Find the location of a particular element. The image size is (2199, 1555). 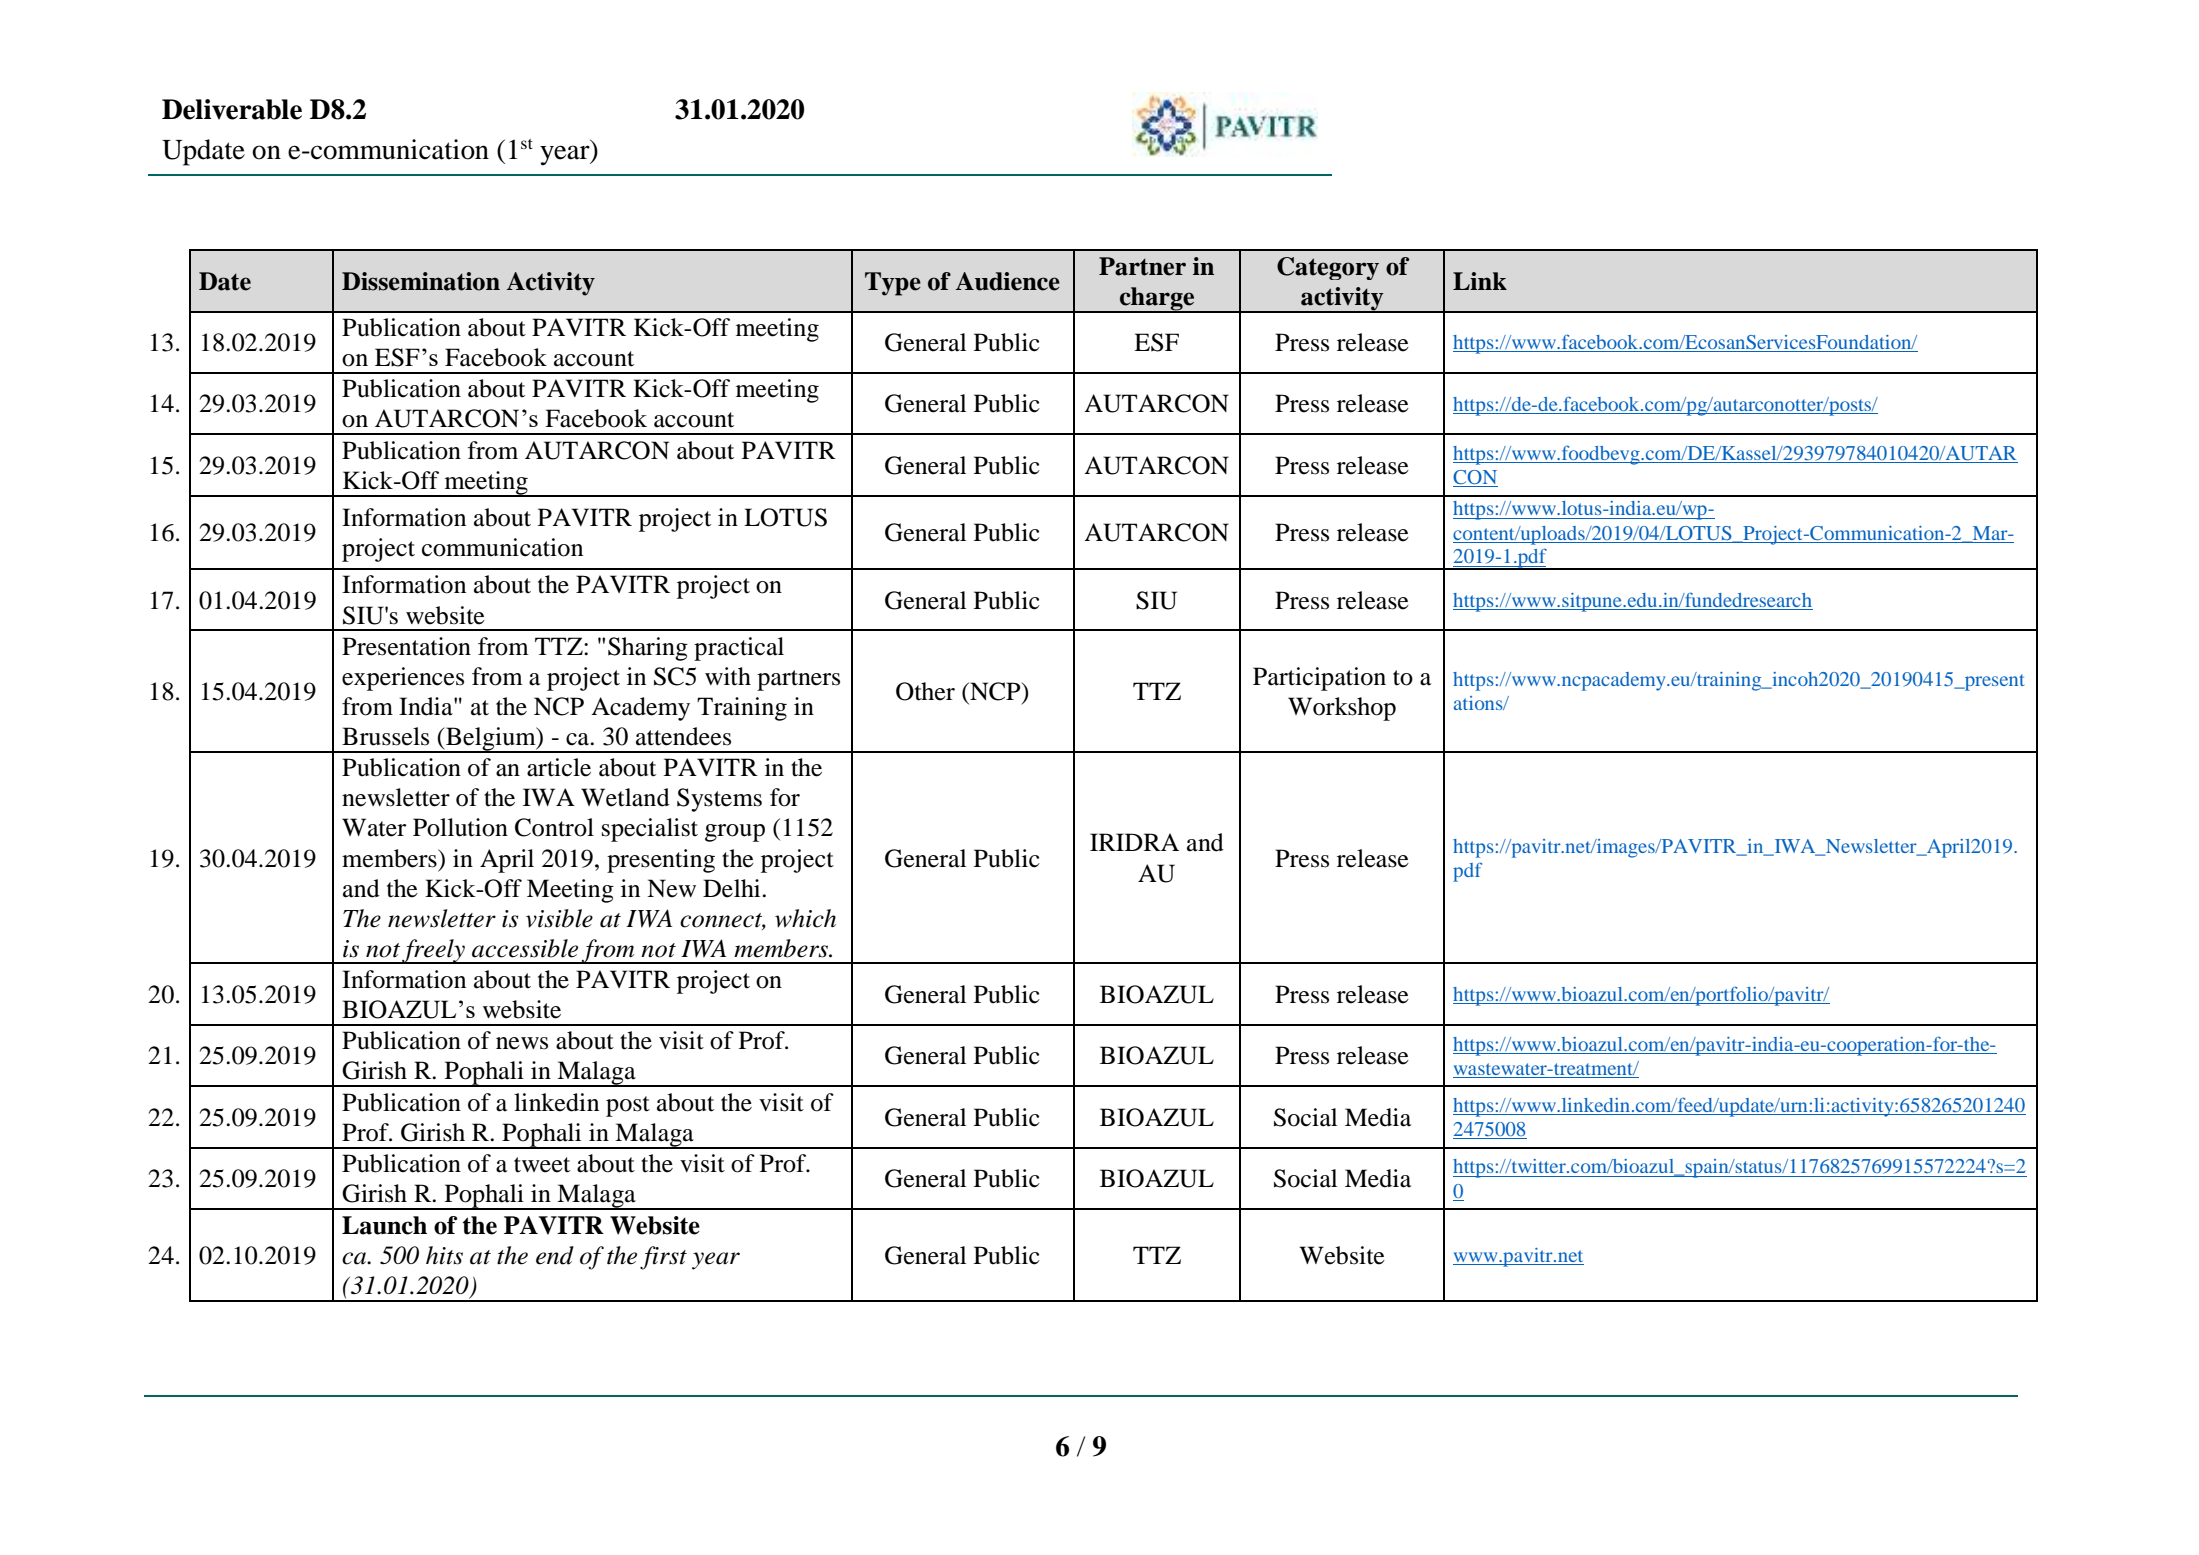

experiences is located at coordinates (403, 679).
